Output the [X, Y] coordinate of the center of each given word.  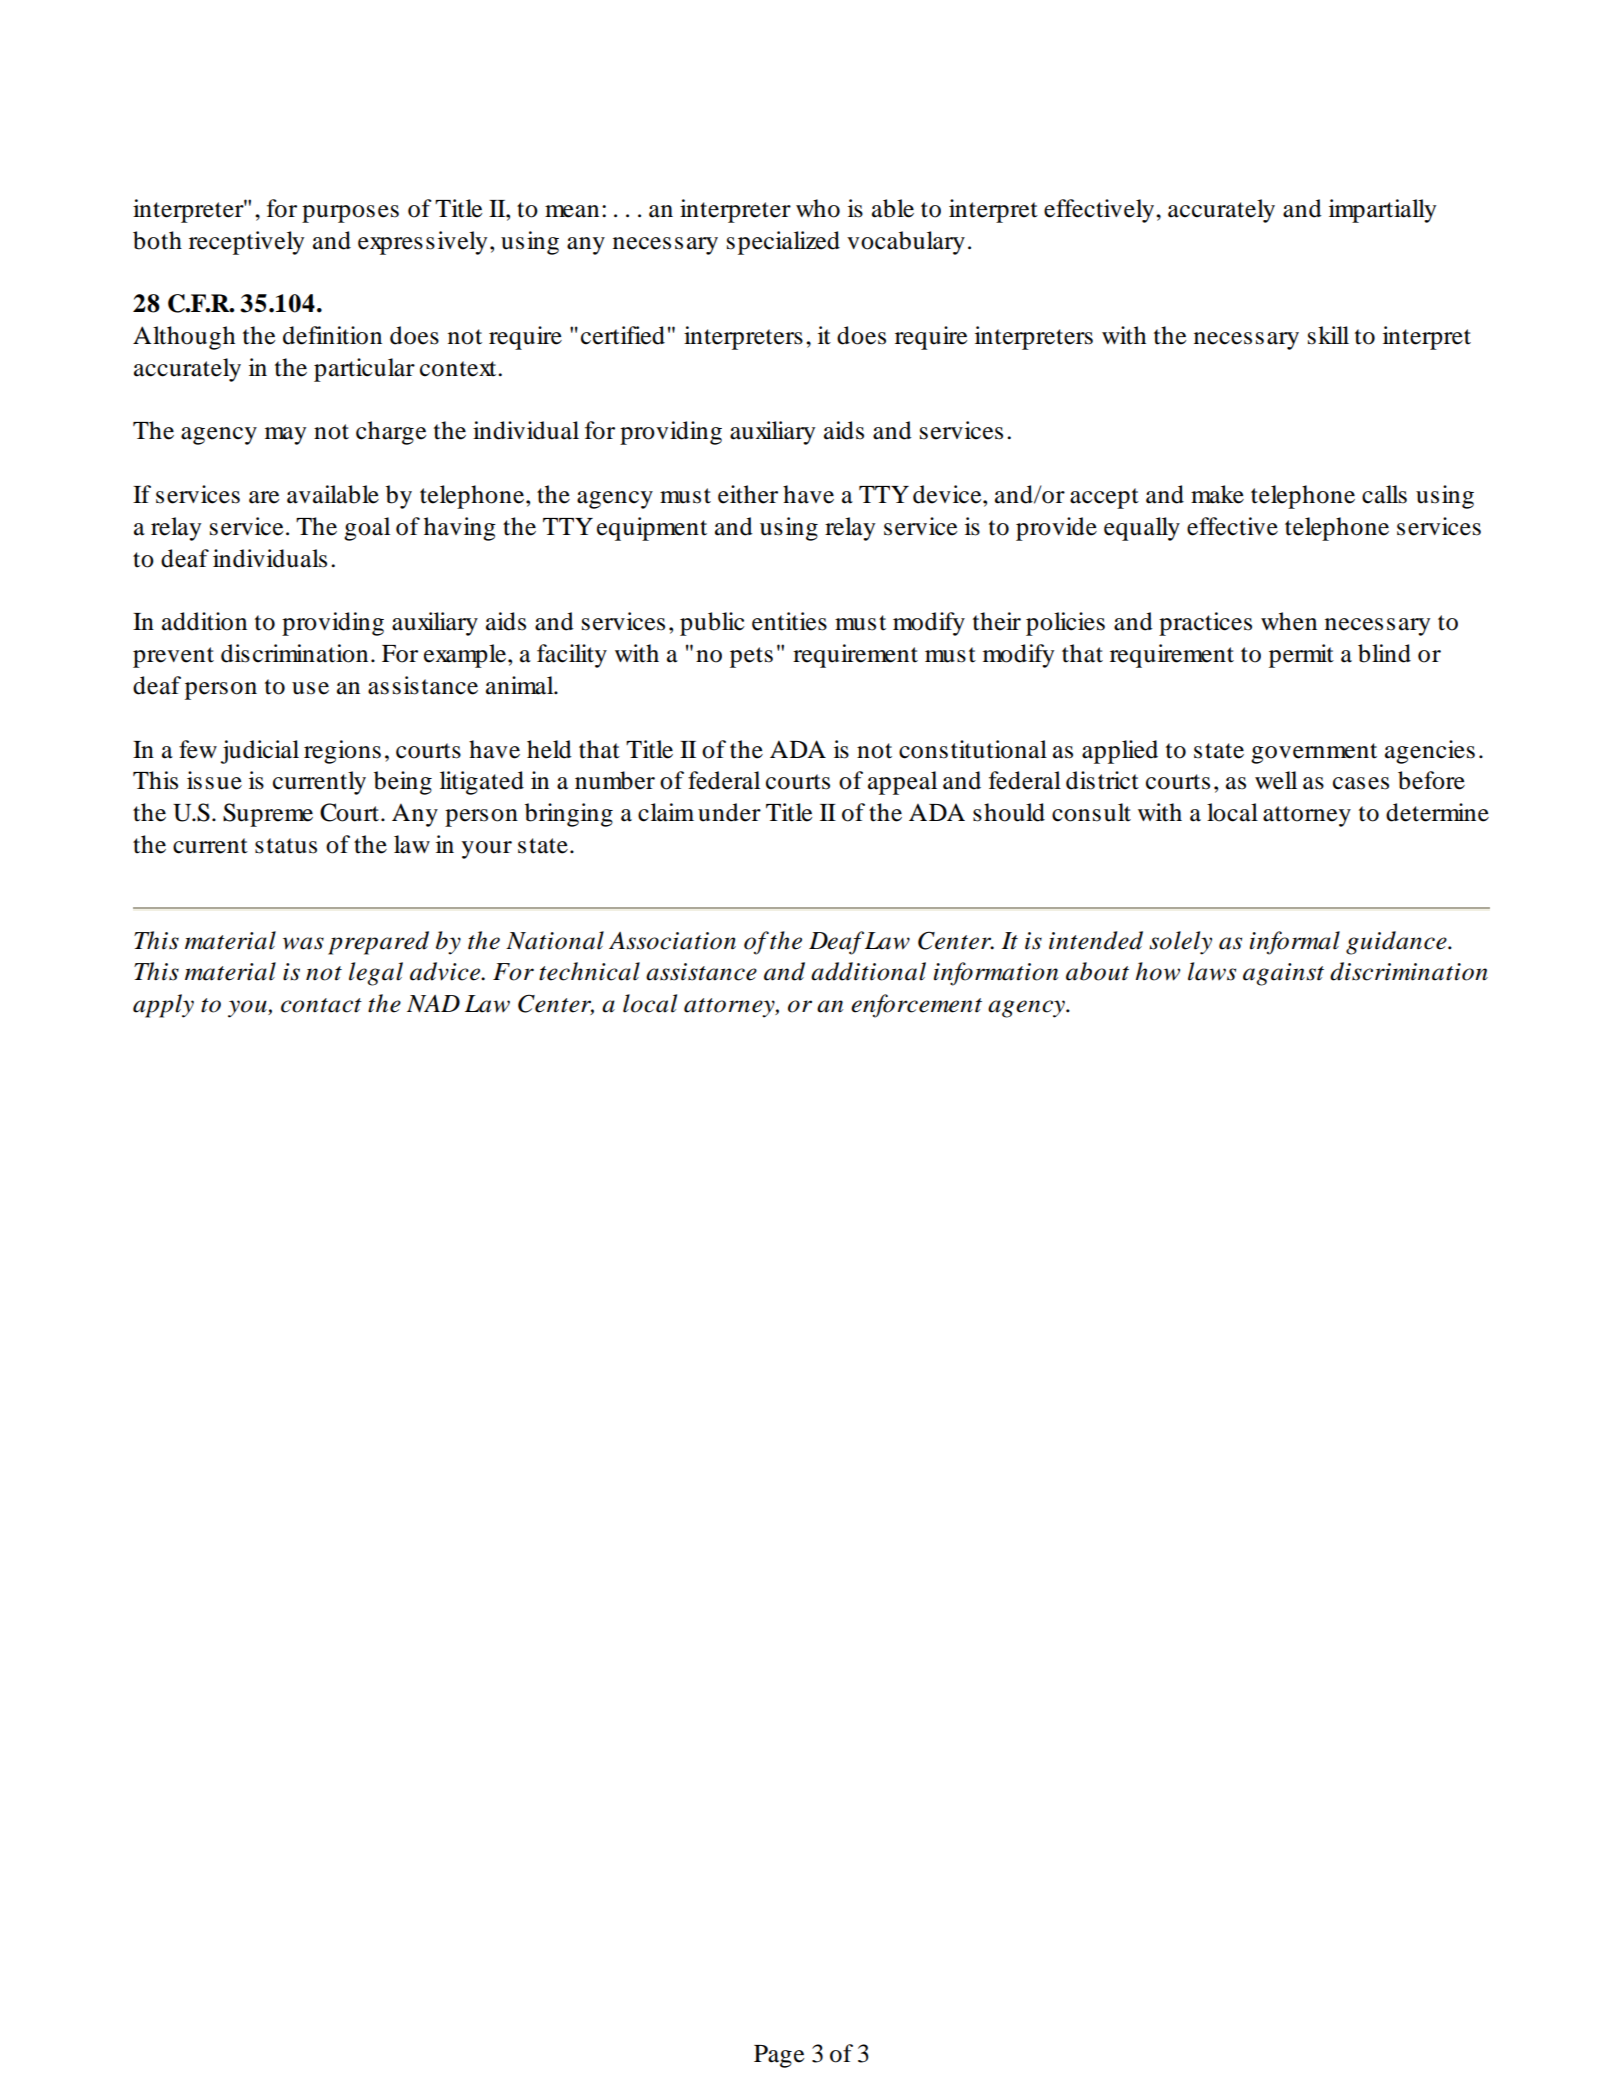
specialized [783, 243]
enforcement [916, 1006]
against [1283, 974]
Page [779, 2056]
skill [1328, 335]
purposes [350, 214]
